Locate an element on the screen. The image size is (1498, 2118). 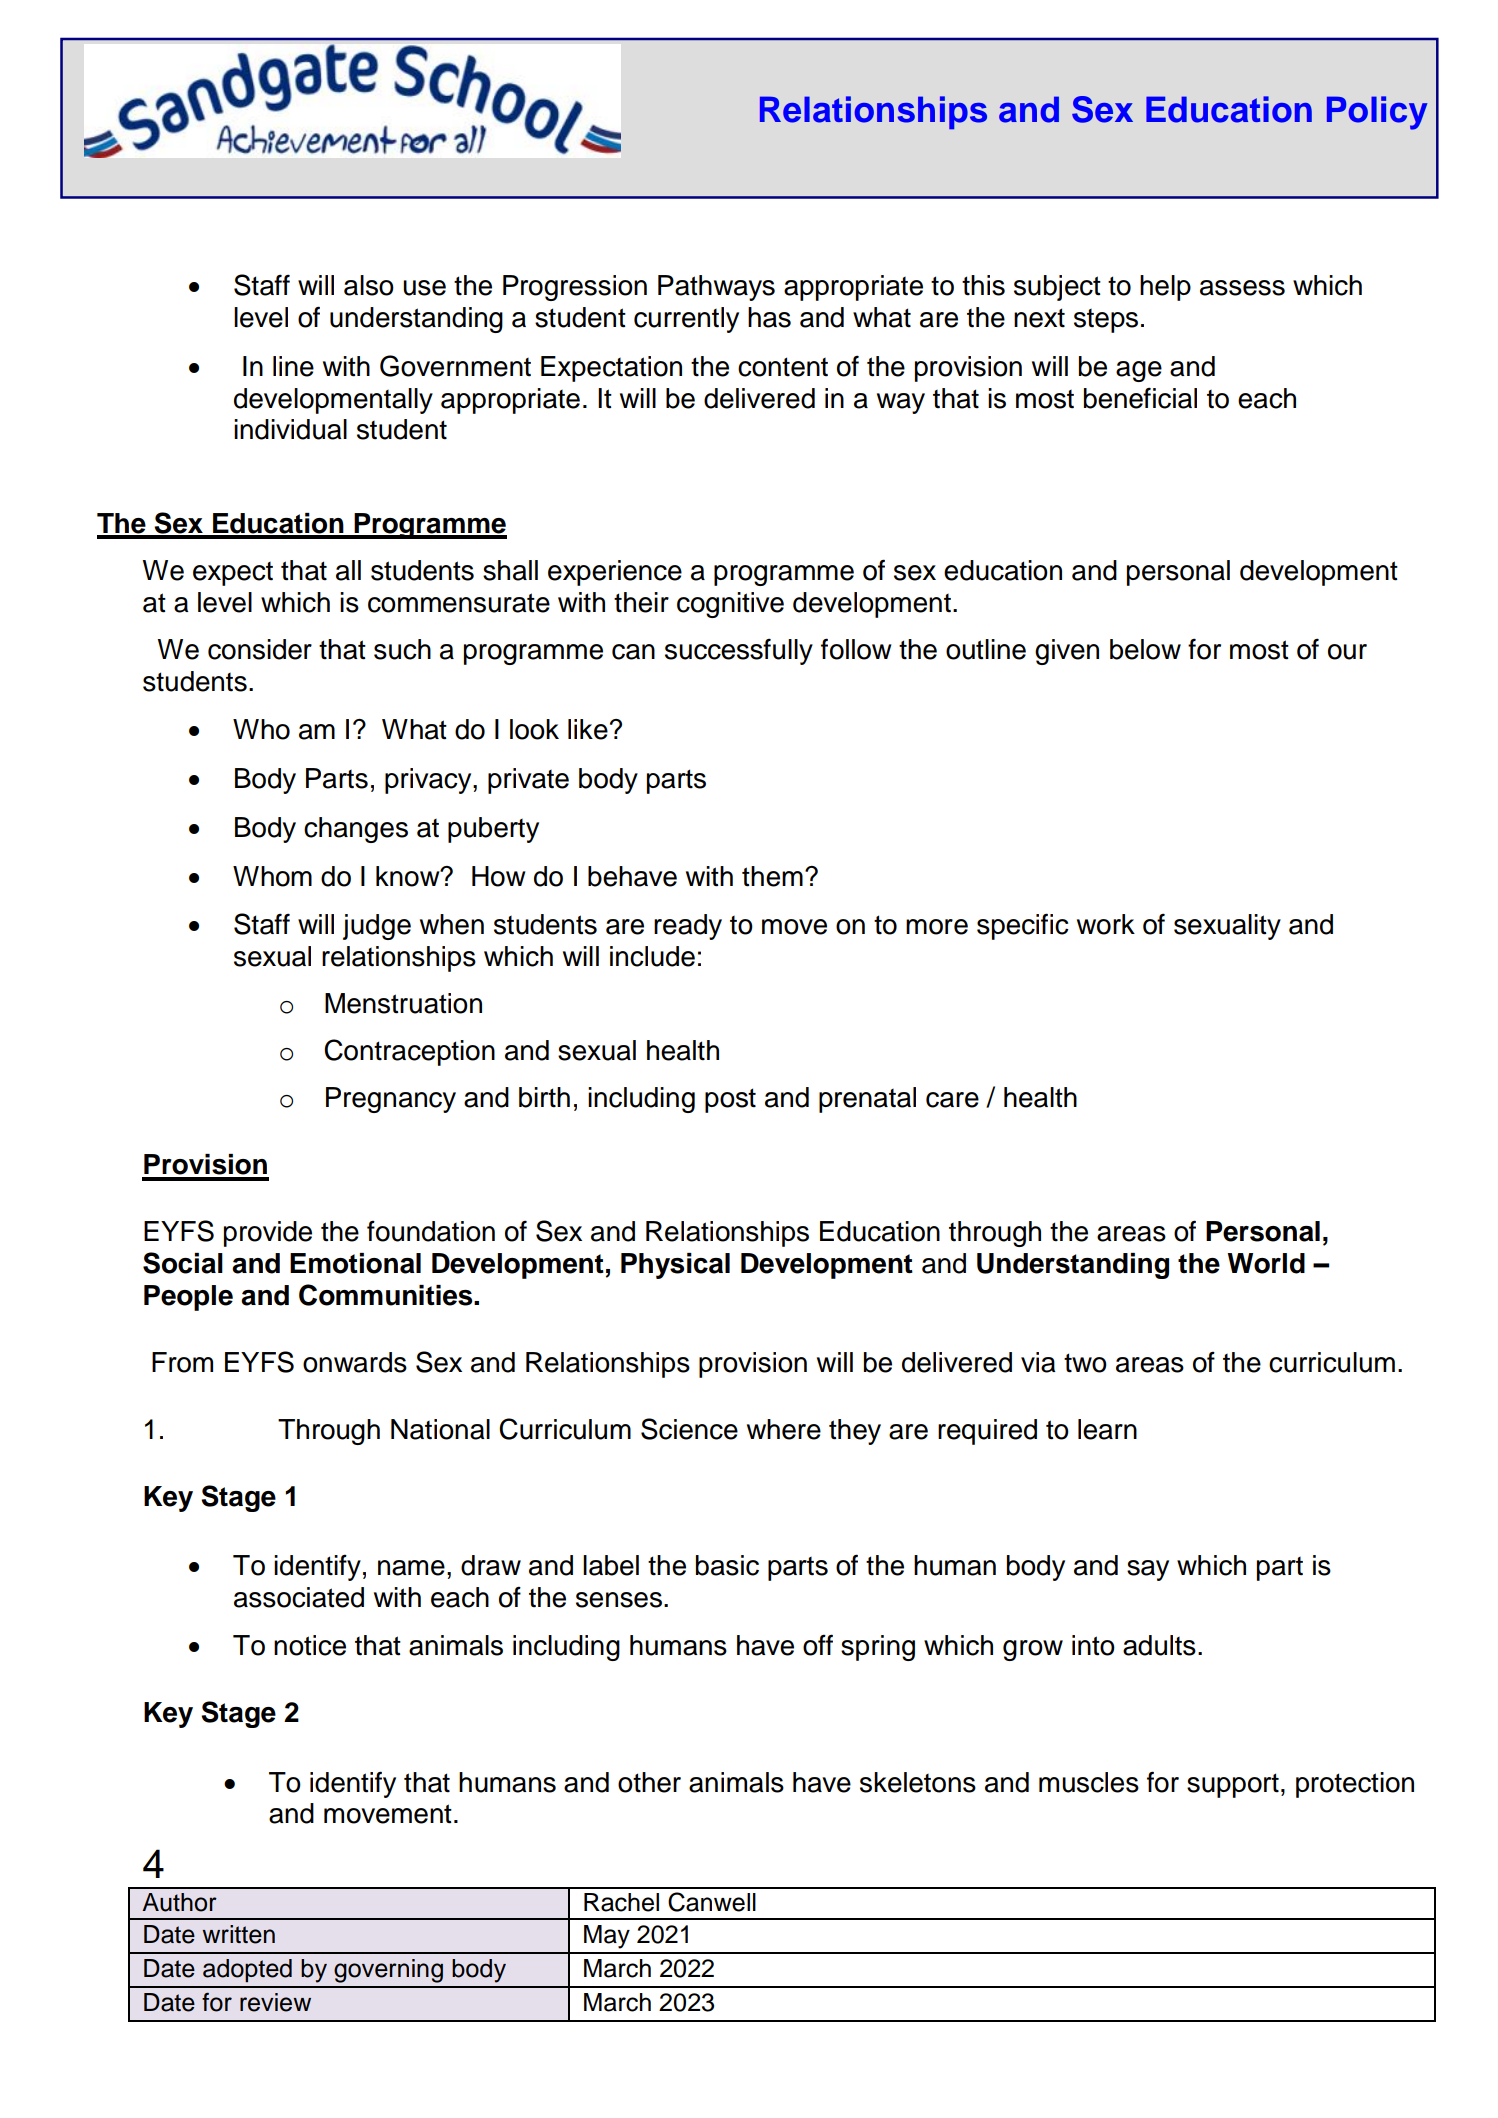
also is located at coordinates (369, 285).
